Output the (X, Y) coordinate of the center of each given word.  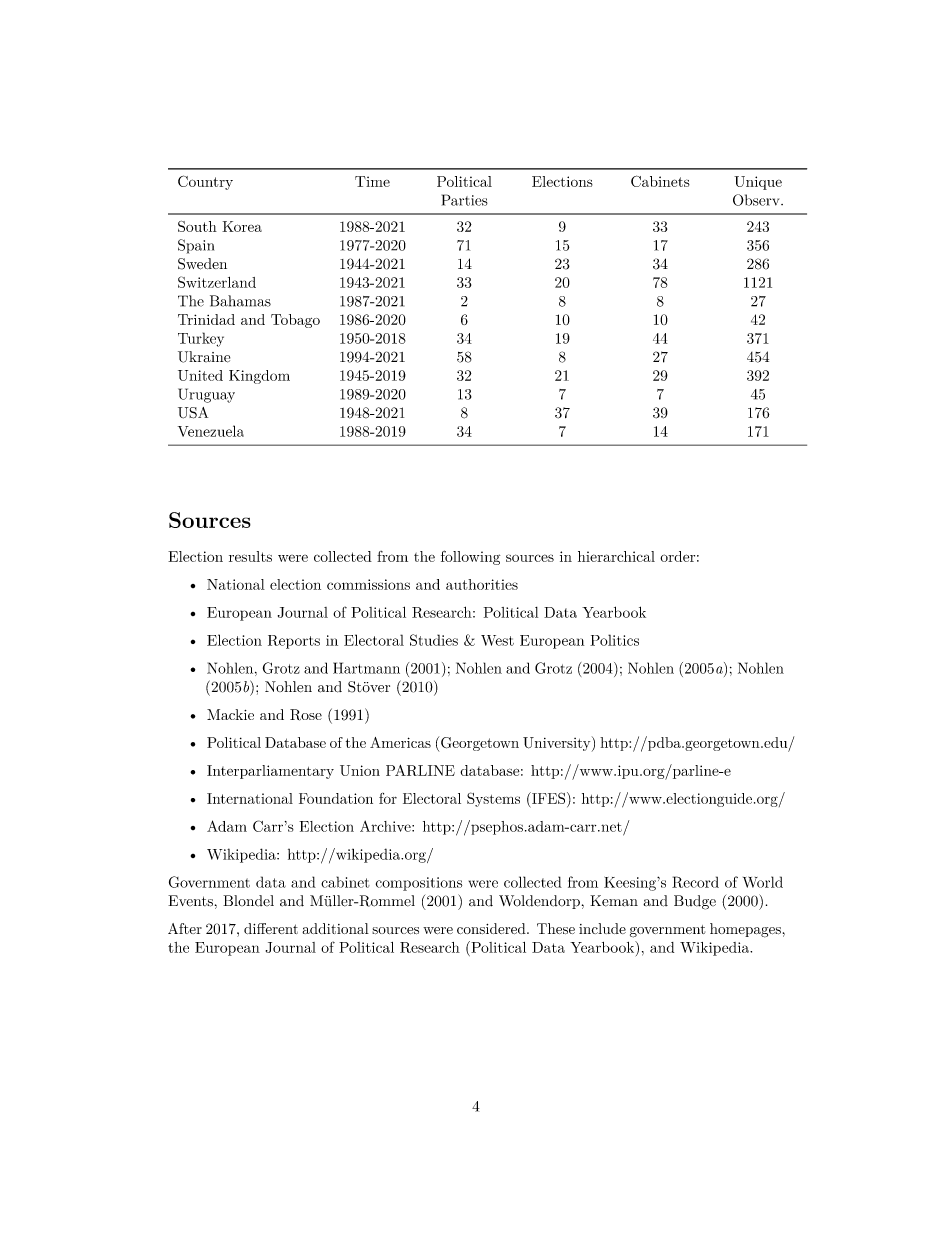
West (497, 640)
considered (492, 928)
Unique (758, 183)
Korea (242, 226)
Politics (614, 640)
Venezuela (211, 431)
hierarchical (616, 556)
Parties (465, 200)
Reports (294, 642)
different (271, 928)
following (470, 557)
